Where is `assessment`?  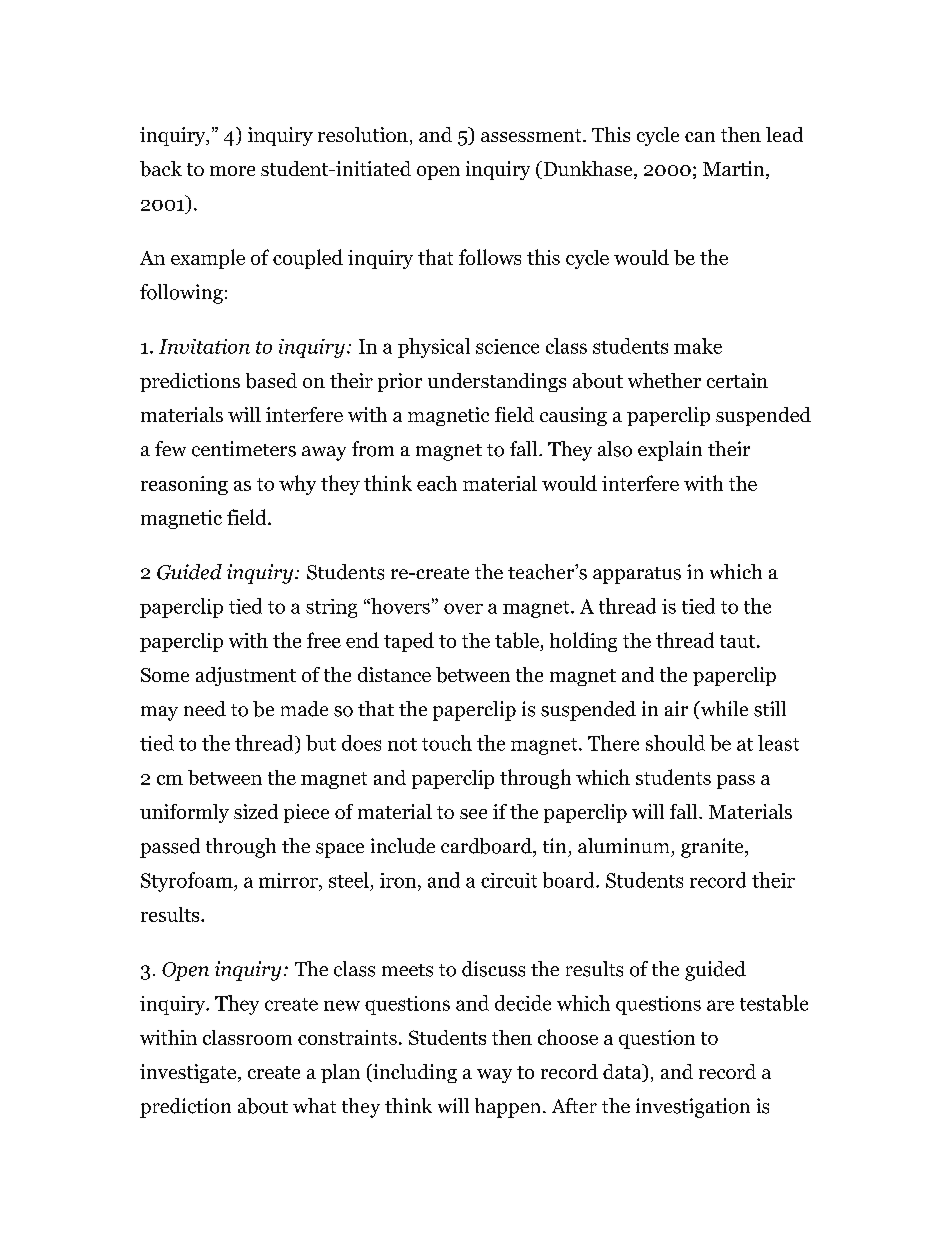
assessment is located at coordinates (532, 135).
